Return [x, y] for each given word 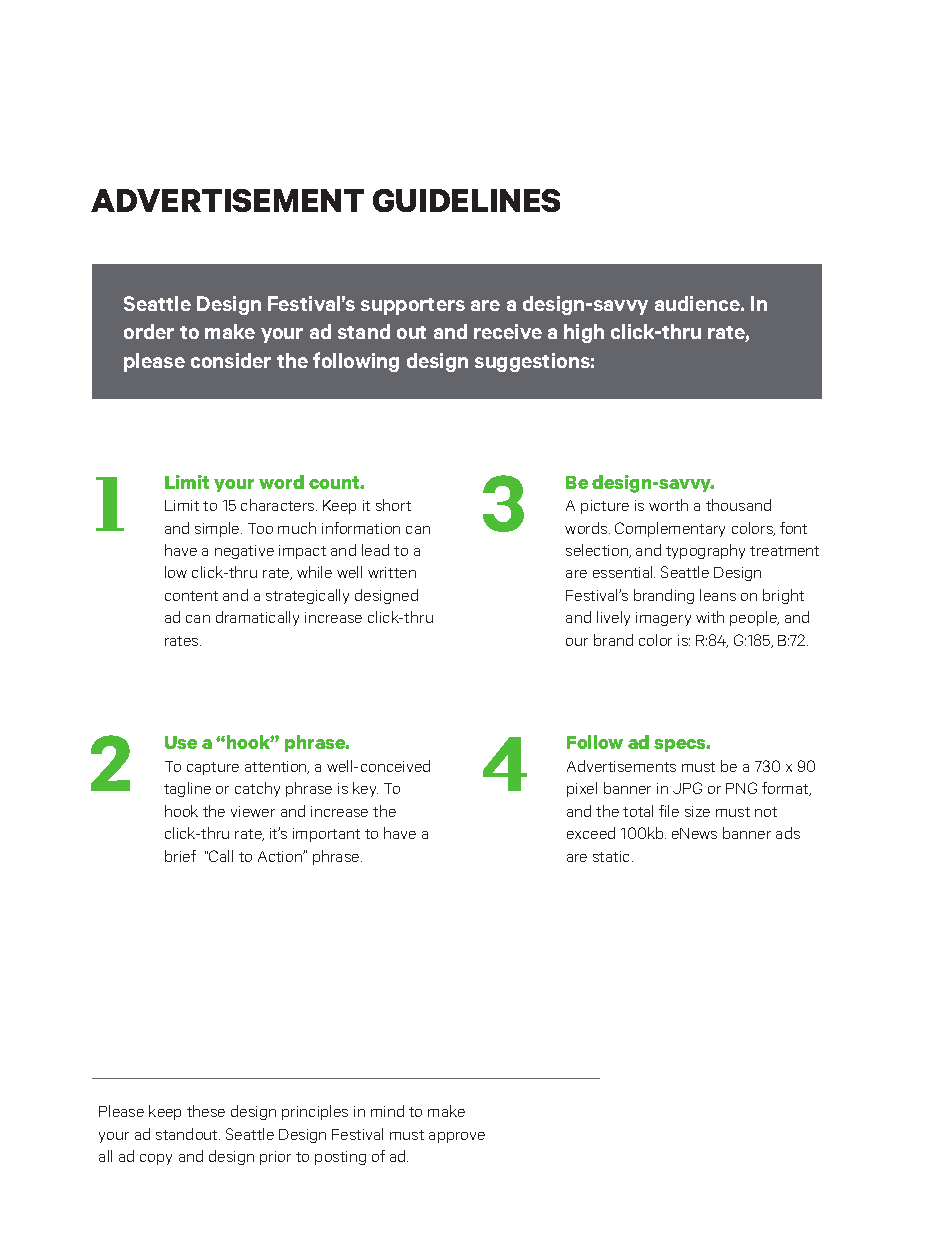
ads [788, 833]
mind [387, 1111]
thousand [738, 505]
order [149, 331]
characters [279, 505]
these [206, 1111]
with [710, 617]
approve [457, 1137]
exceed [591, 833]
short [393, 505]
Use [181, 742]
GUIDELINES [466, 200]
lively [613, 618]
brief [180, 856]
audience [698, 303]
